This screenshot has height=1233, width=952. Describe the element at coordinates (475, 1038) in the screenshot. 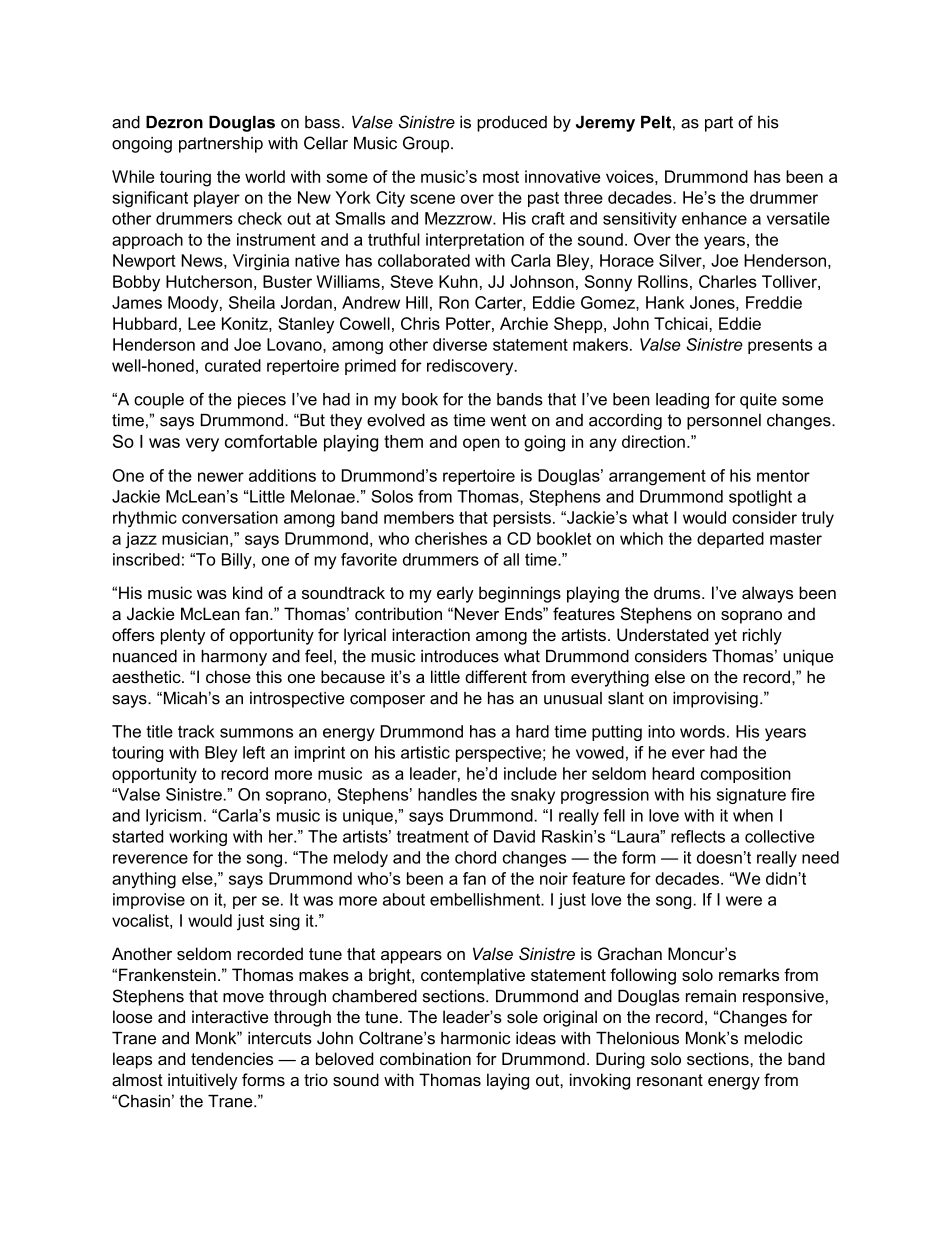

I see `harmonic` at that location.
